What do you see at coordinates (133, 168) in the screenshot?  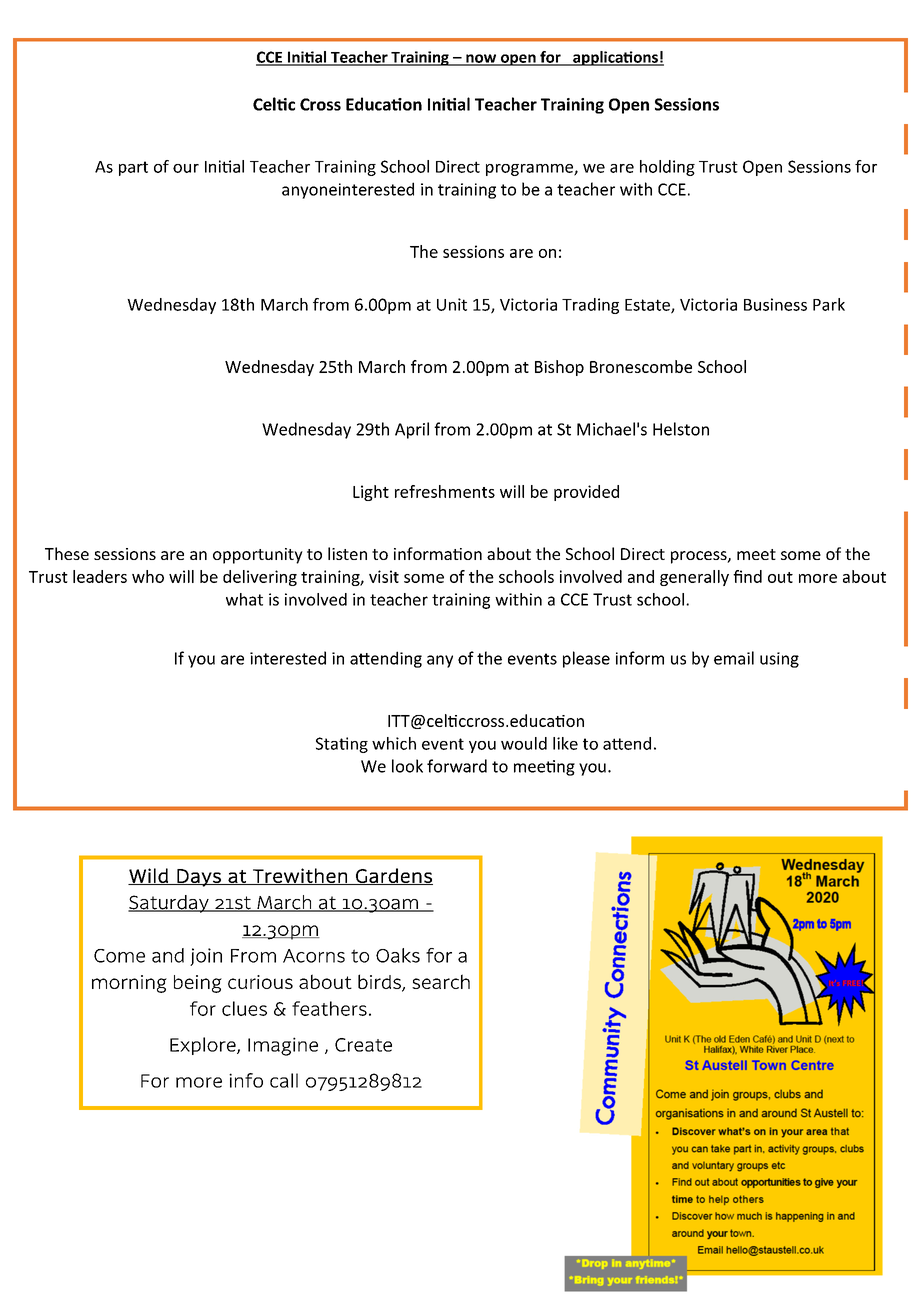 I see `part` at bounding box center [133, 168].
